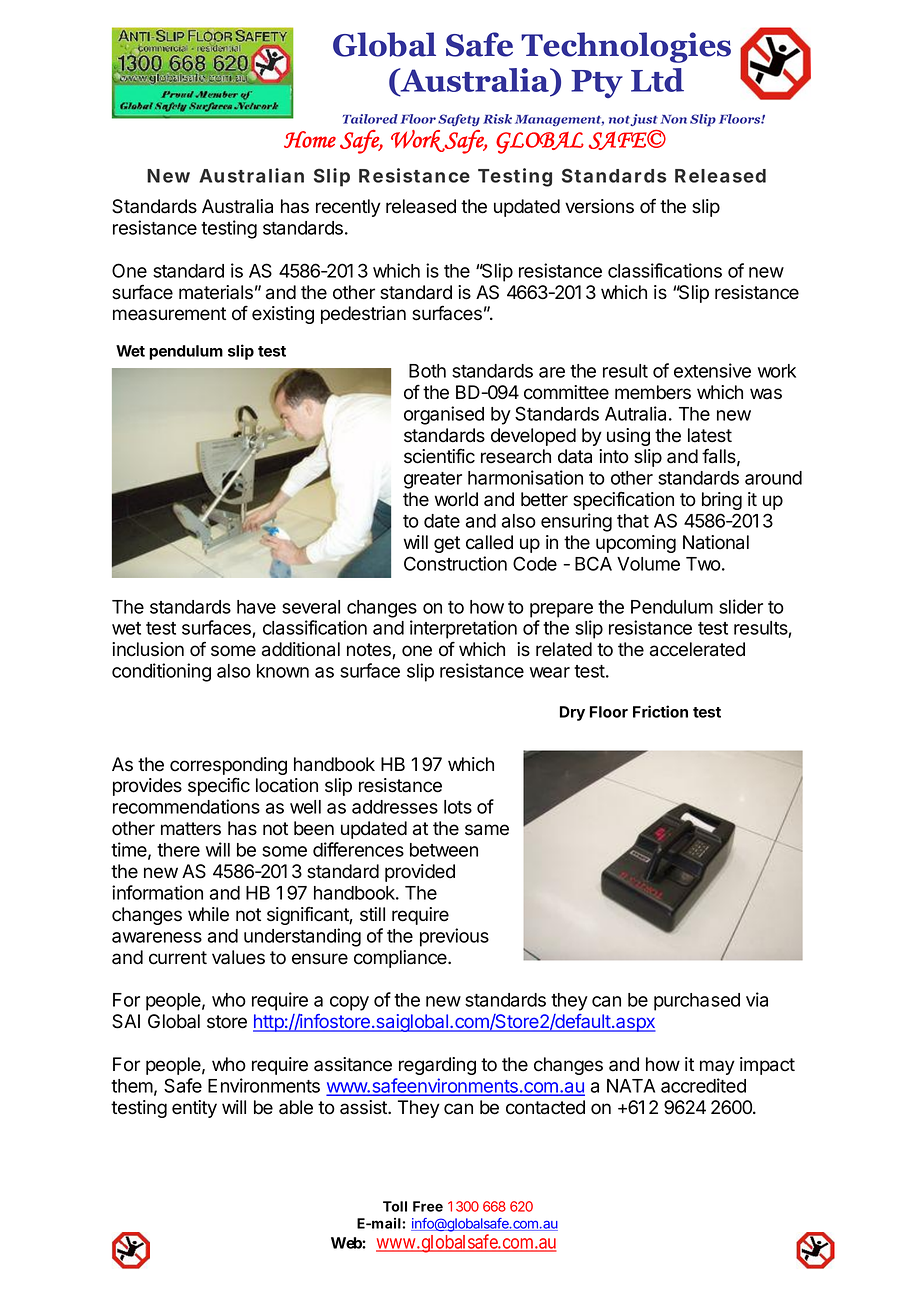 The width and height of the document is (924, 1308). Describe the element at coordinates (256, 607) in the document. I see `have` at that location.
